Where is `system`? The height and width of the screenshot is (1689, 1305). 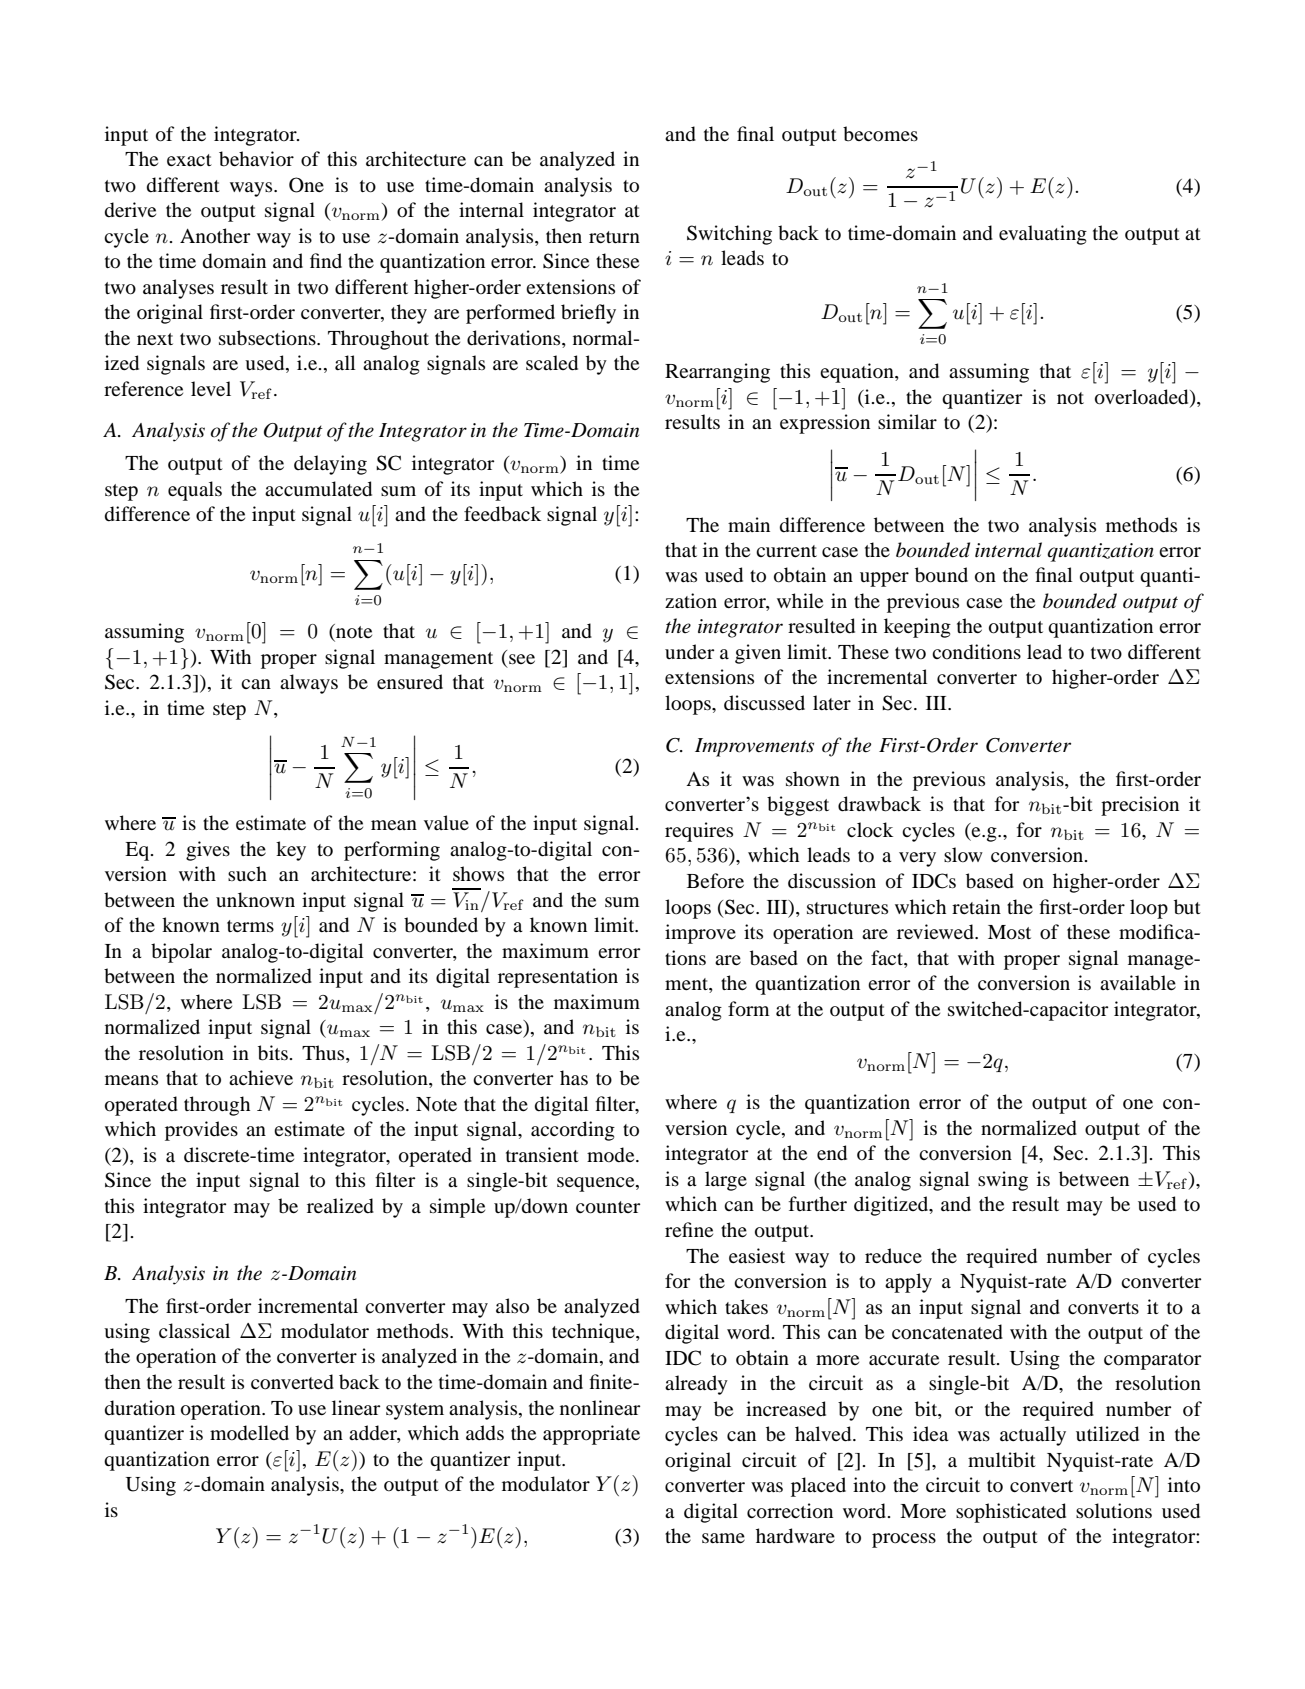
system is located at coordinates (415, 1411).
